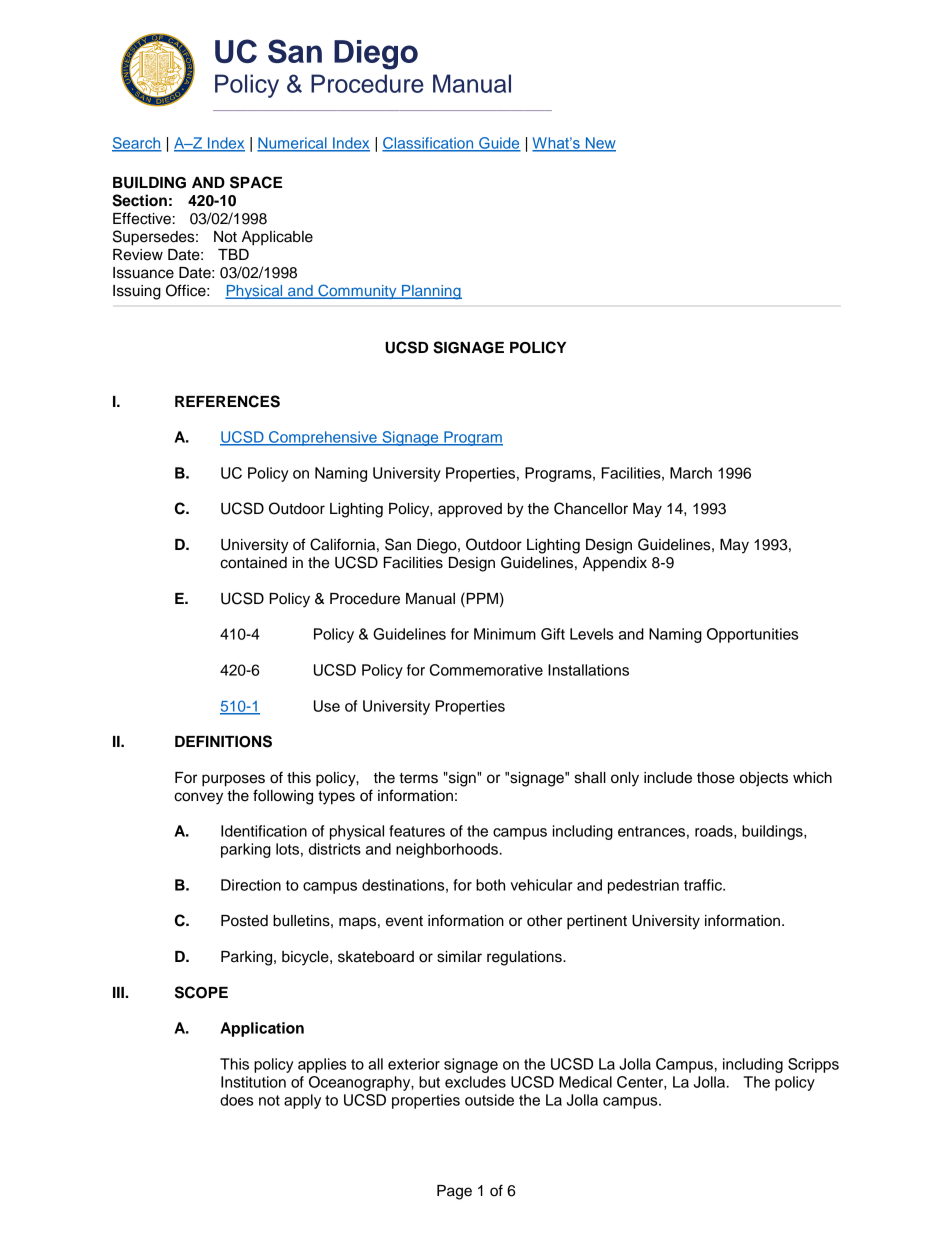  Describe the element at coordinates (429, 144) in the image. I see `Classification` at that location.
